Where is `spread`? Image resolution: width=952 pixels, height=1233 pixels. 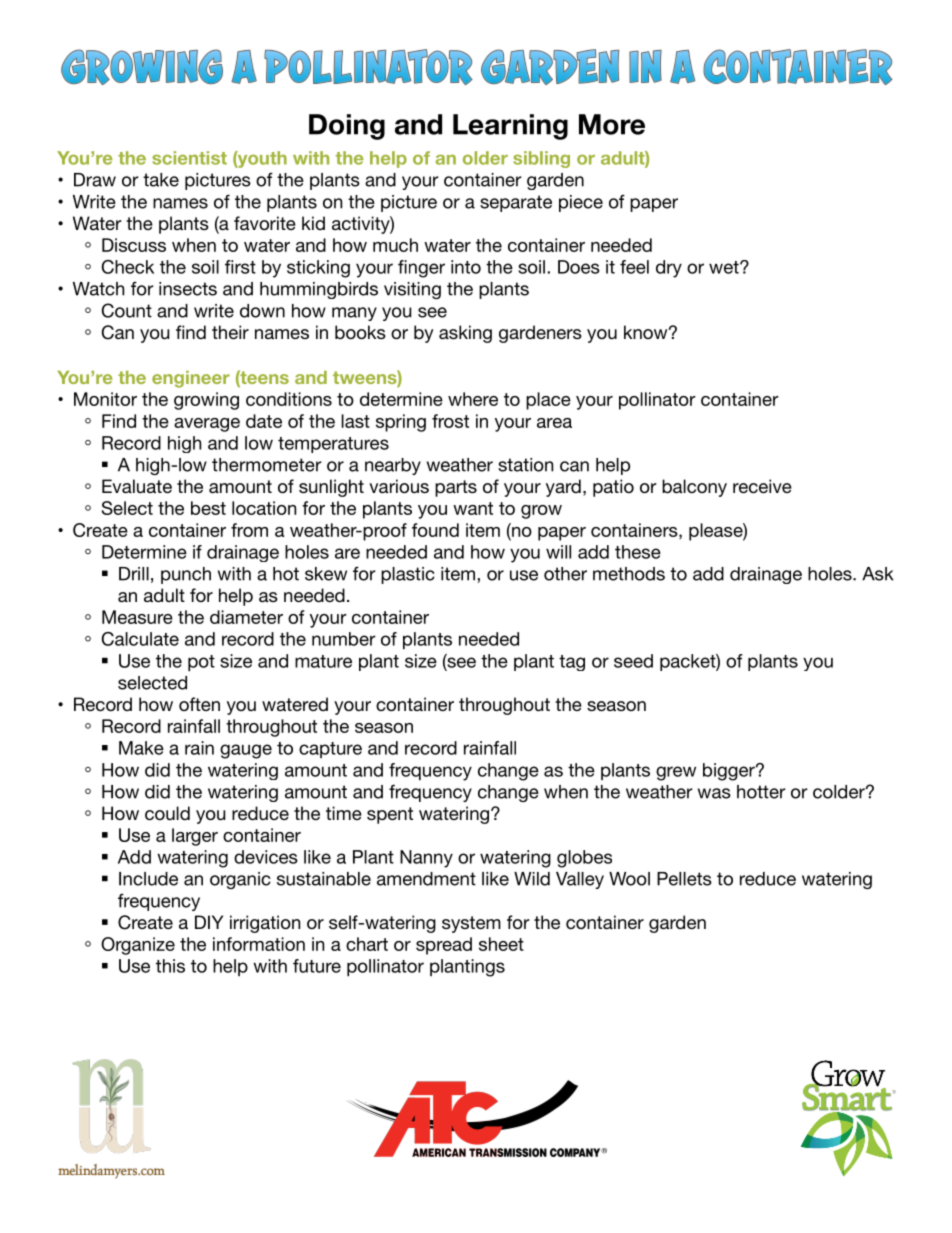
spread is located at coordinates (444, 946).
